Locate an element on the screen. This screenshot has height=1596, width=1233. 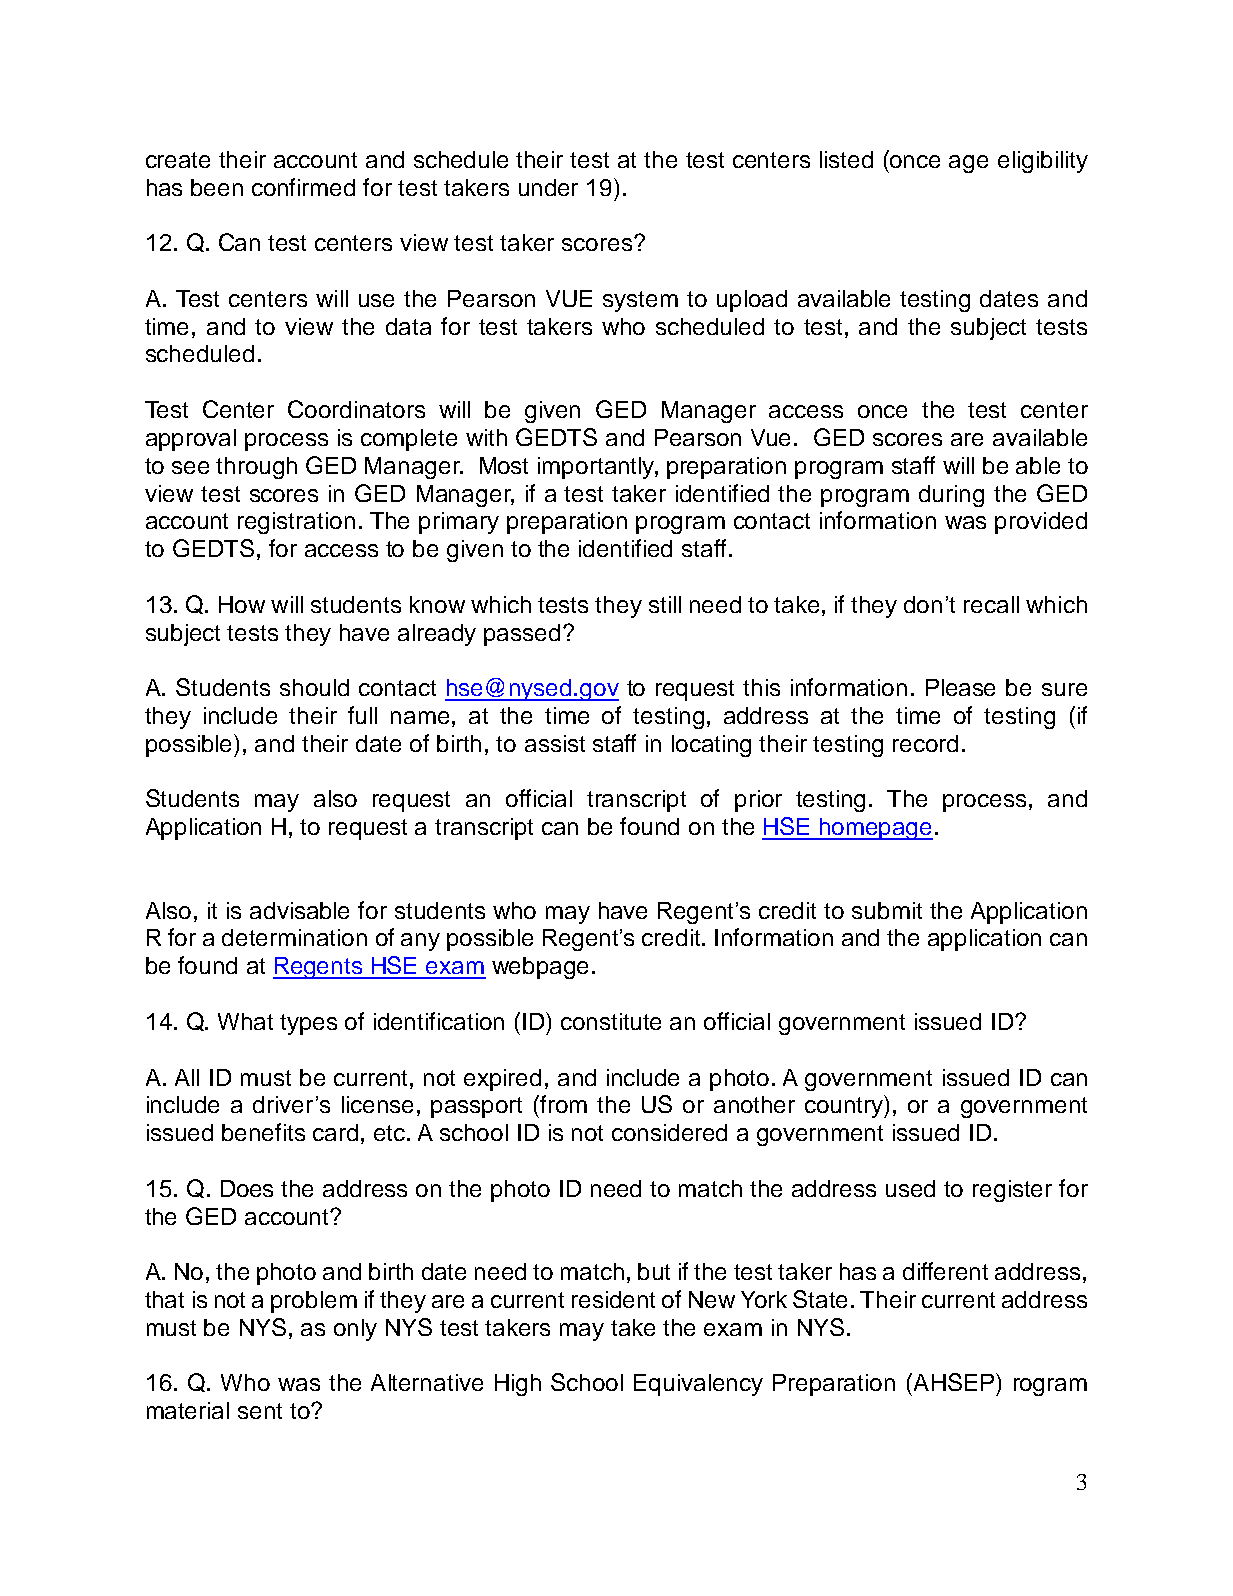
still is located at coordinates (665, 604).
